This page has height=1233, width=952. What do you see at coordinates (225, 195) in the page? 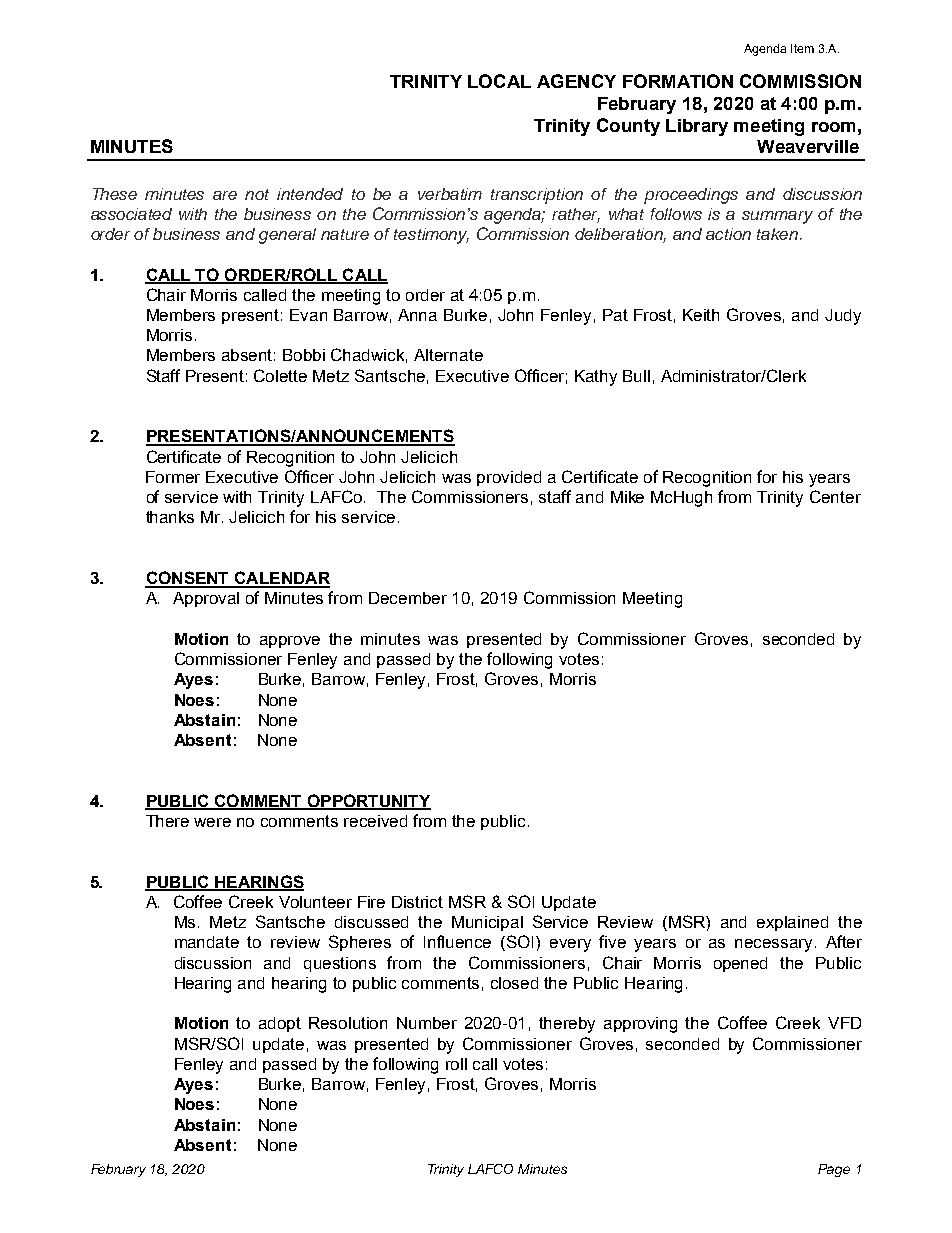
I see `are` at bounding box center [225, 195].
